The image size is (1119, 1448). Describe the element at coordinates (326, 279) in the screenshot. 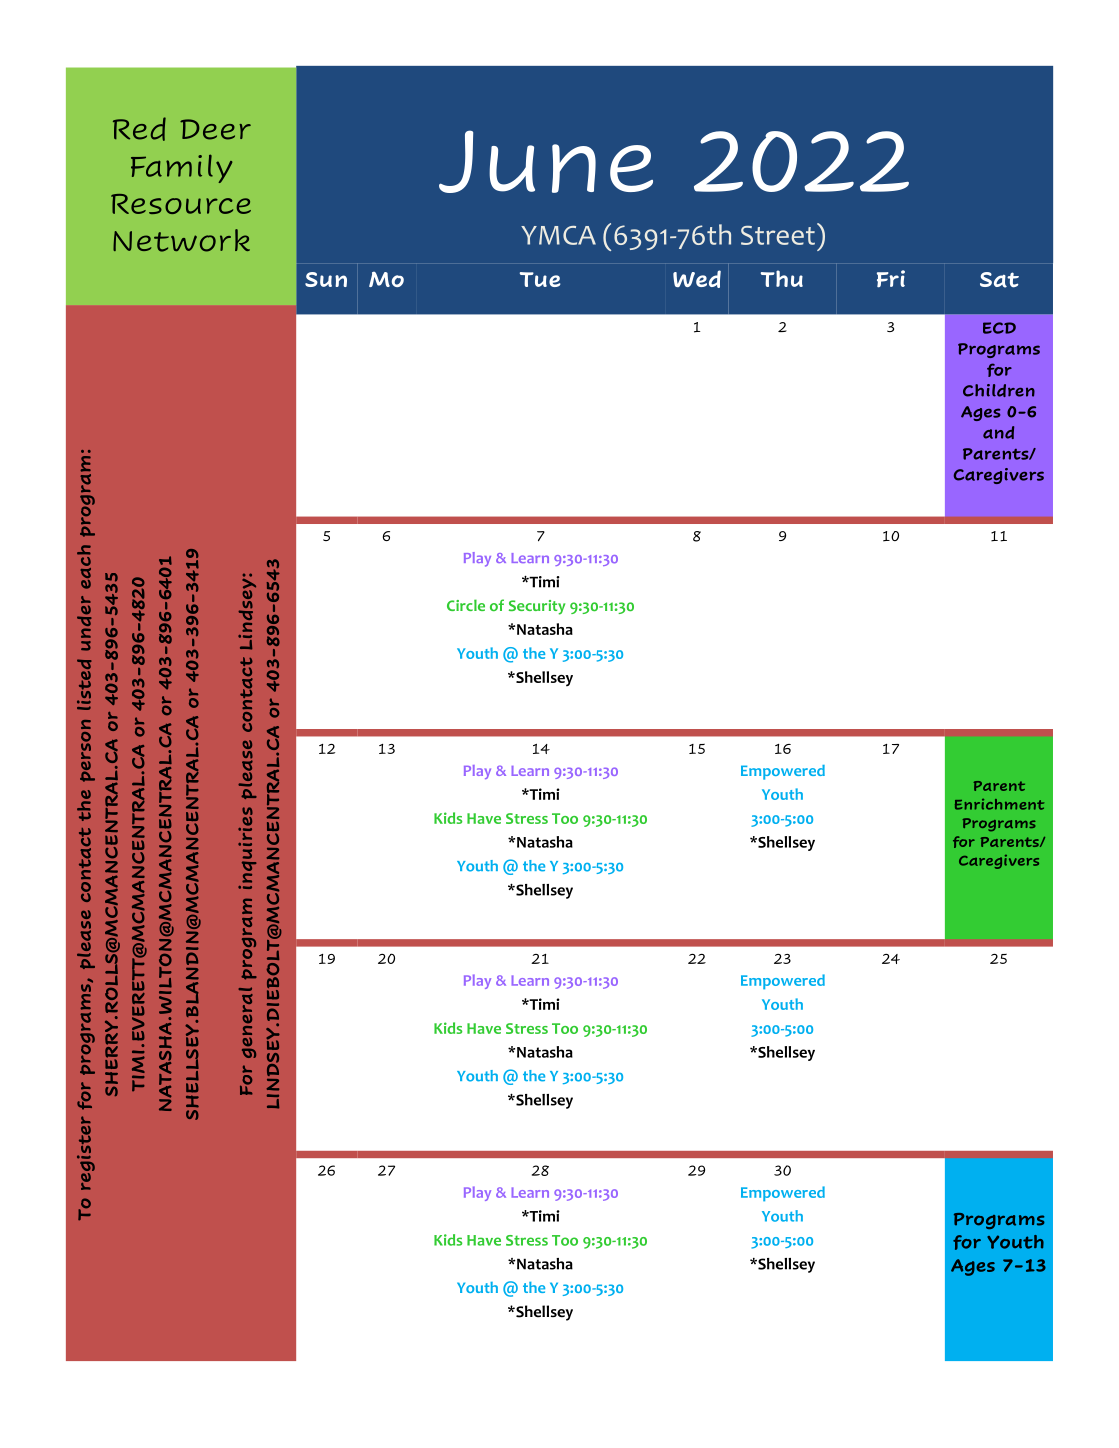

I see `Sun` at that location.
